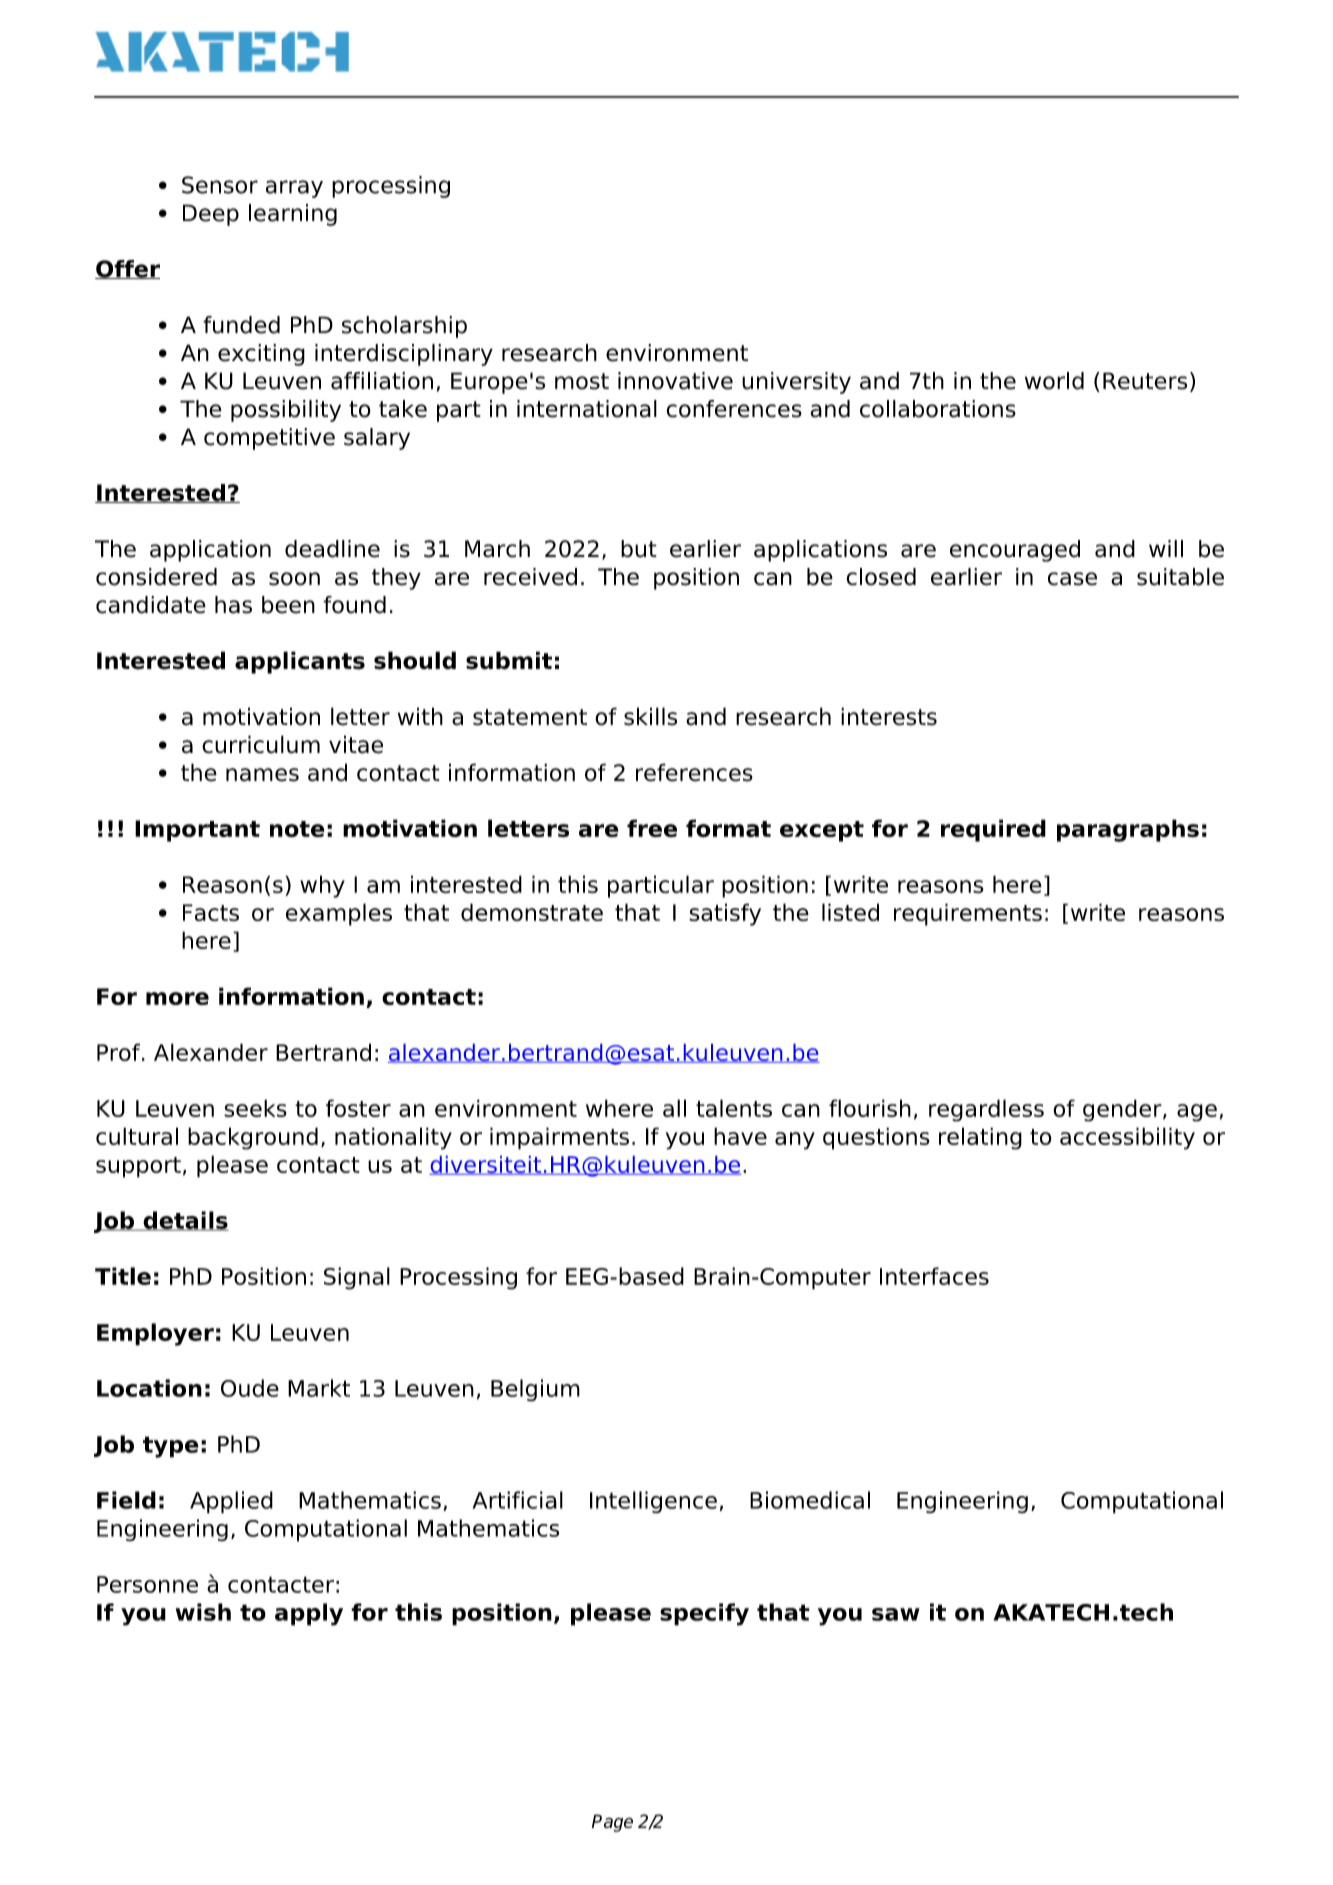 This page has height=1885, width=1333. I want to click on Page, so click(612, 1823).
